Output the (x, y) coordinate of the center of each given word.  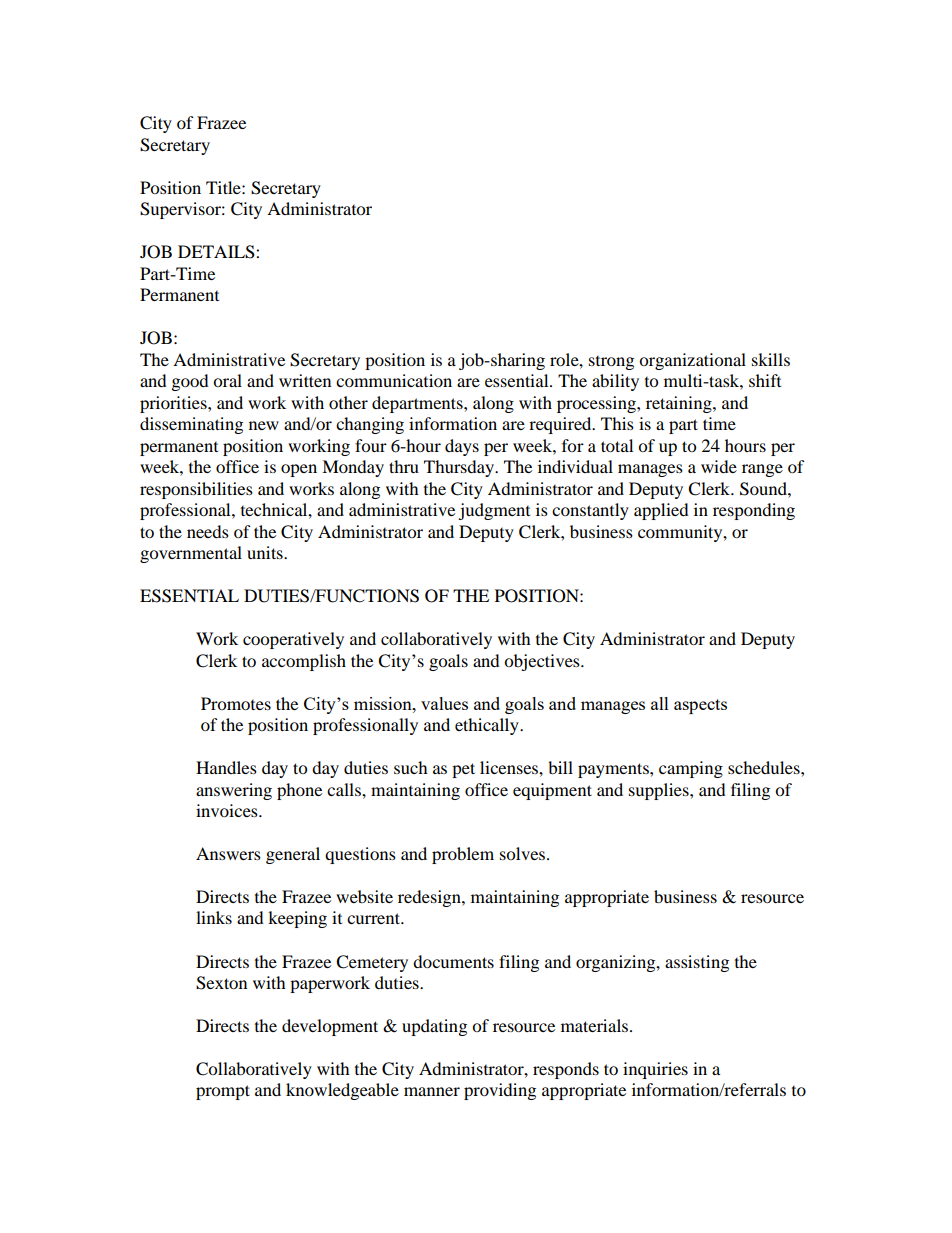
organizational (692, 361)
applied (661, 511)
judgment (494, 511)
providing (500, 1091)
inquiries (655, 1070)
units (266, 552)
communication (394, 380)
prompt (223, 1092)
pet (463, 770)
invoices (228, 810)
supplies (660, 791)
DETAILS (217, 252)
